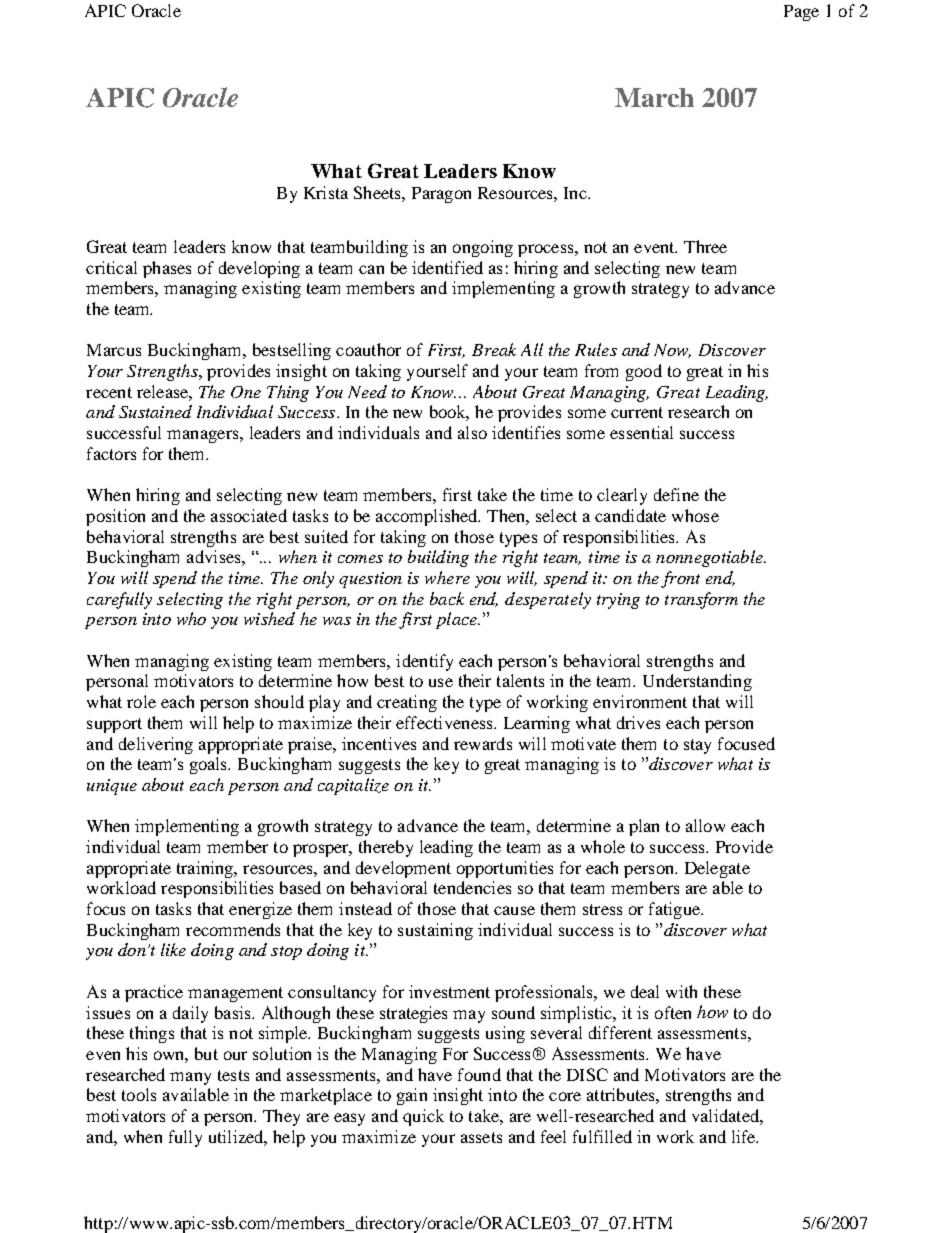 This document has width=952, height=1233. Describe the element at coordinates (155, 411) in the document. I see `Sustained` at that location.
